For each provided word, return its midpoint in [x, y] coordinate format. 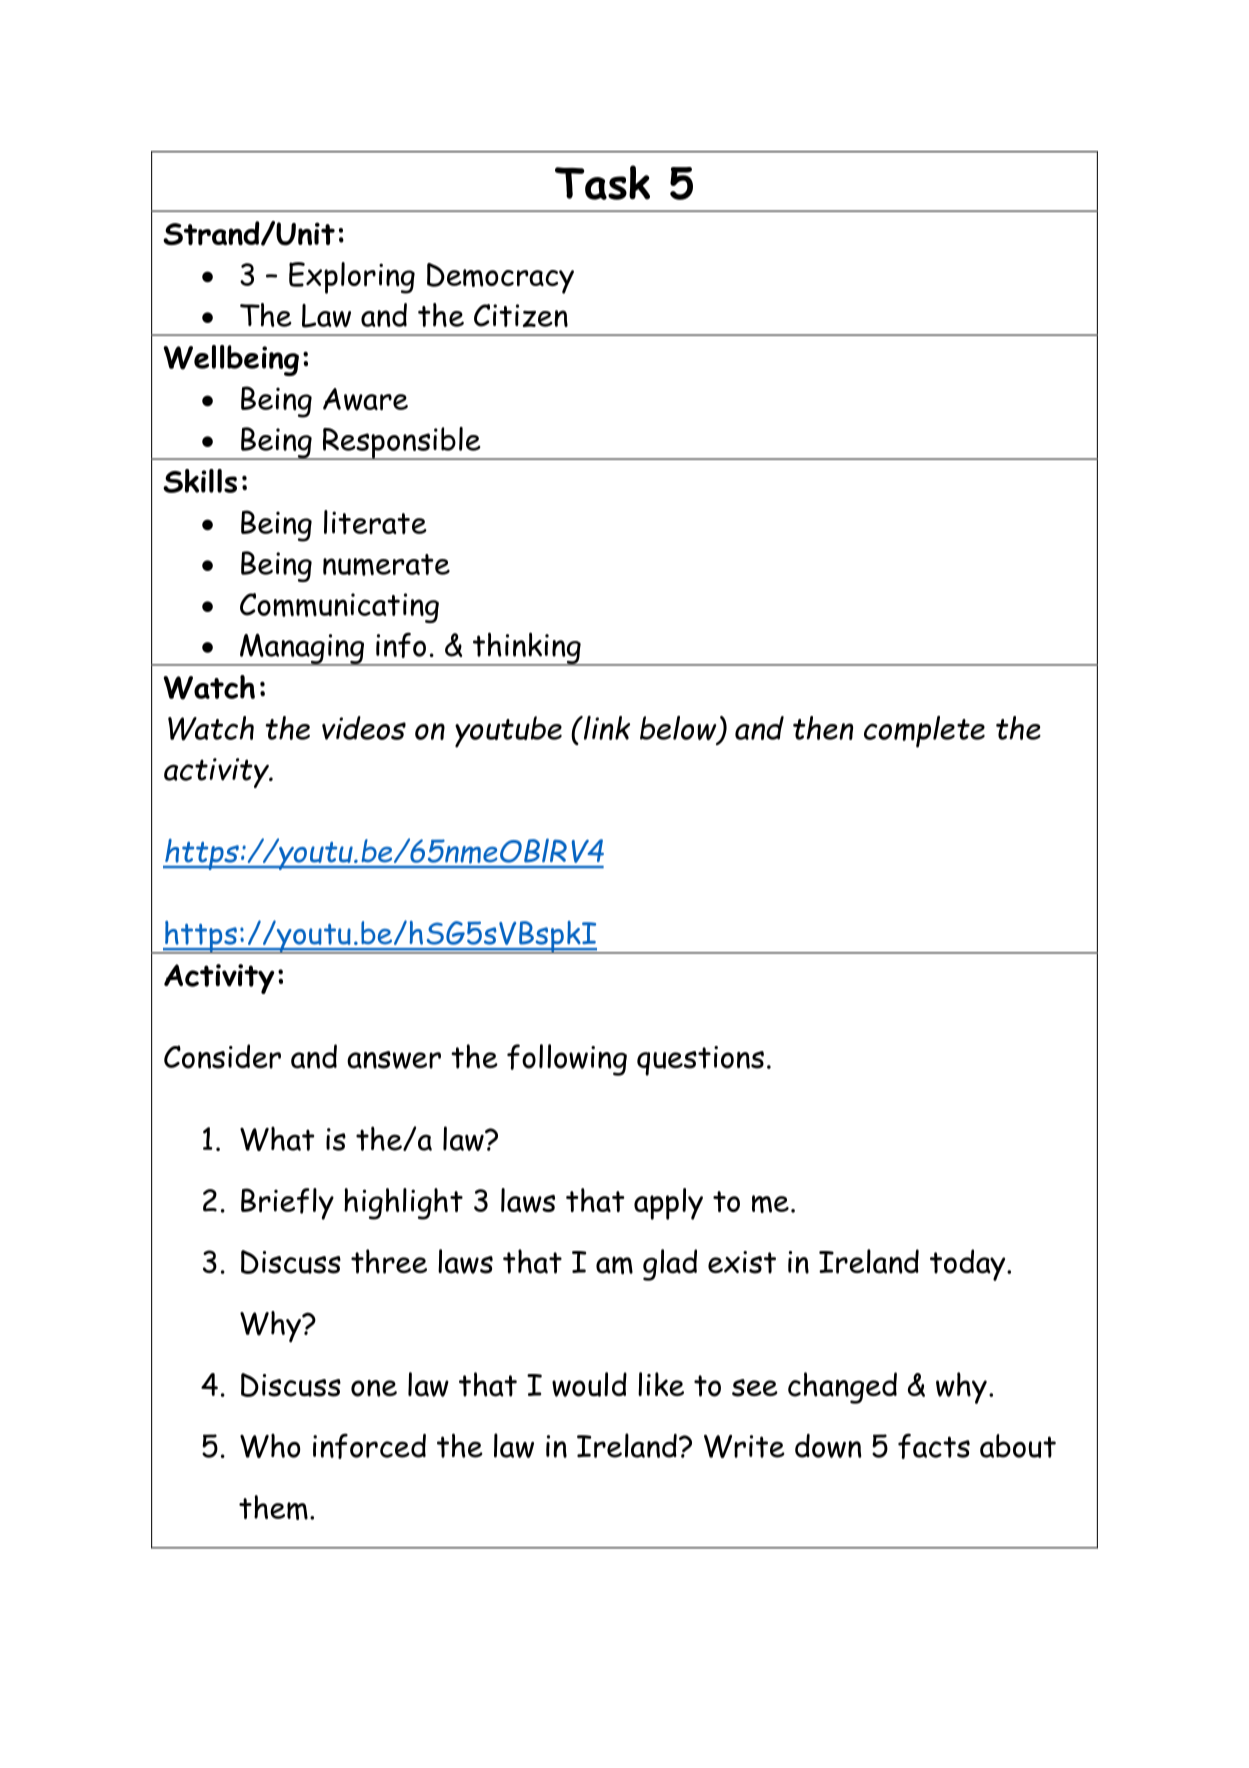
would [589, 1384]
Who [270, 1446]
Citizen [521, 315]
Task [602, 182]
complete [924, 732]
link [605, 728]
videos [364, 728]
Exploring [352, 278]
